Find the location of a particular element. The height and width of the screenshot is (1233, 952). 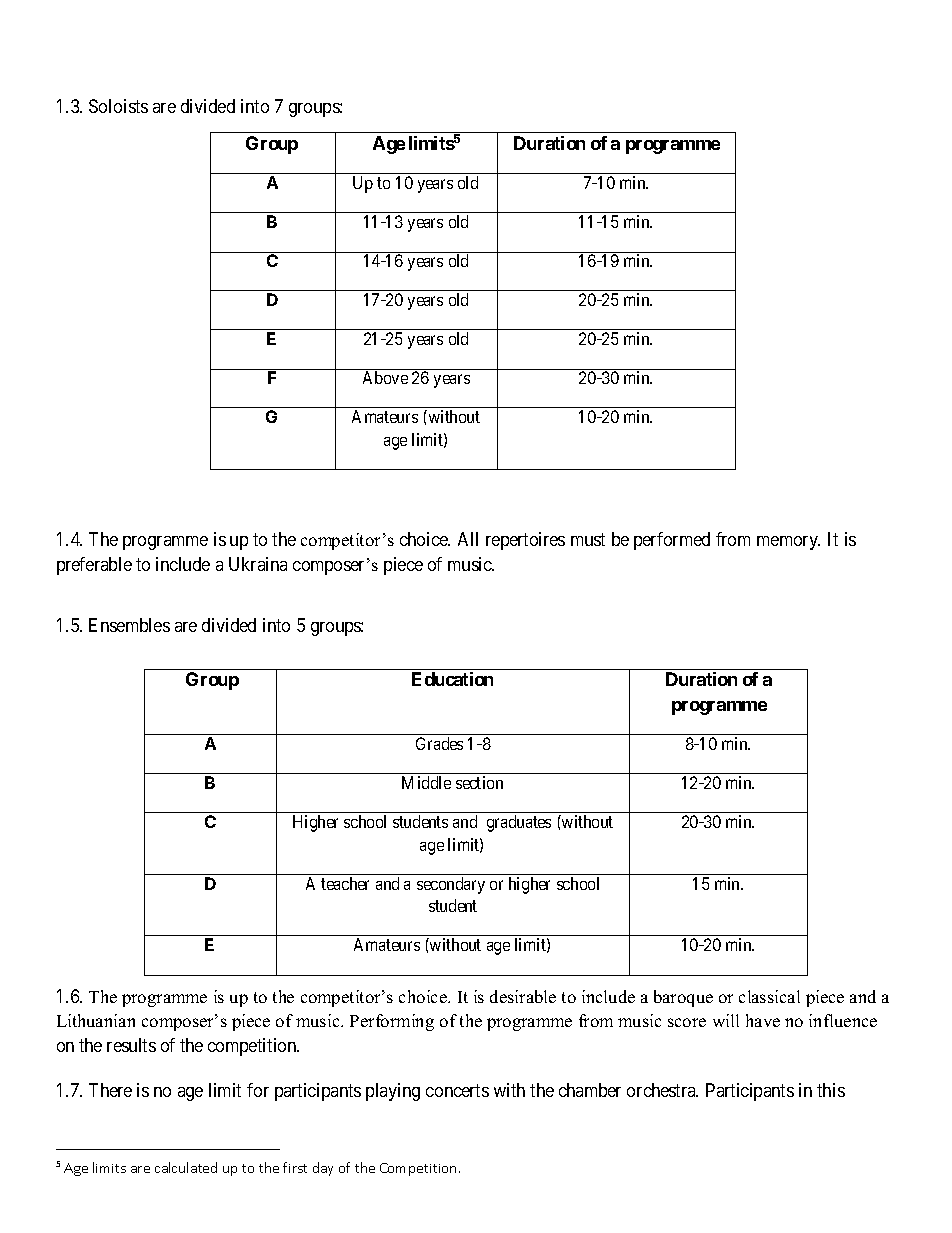

memory is located at coordinates (788, 543).
